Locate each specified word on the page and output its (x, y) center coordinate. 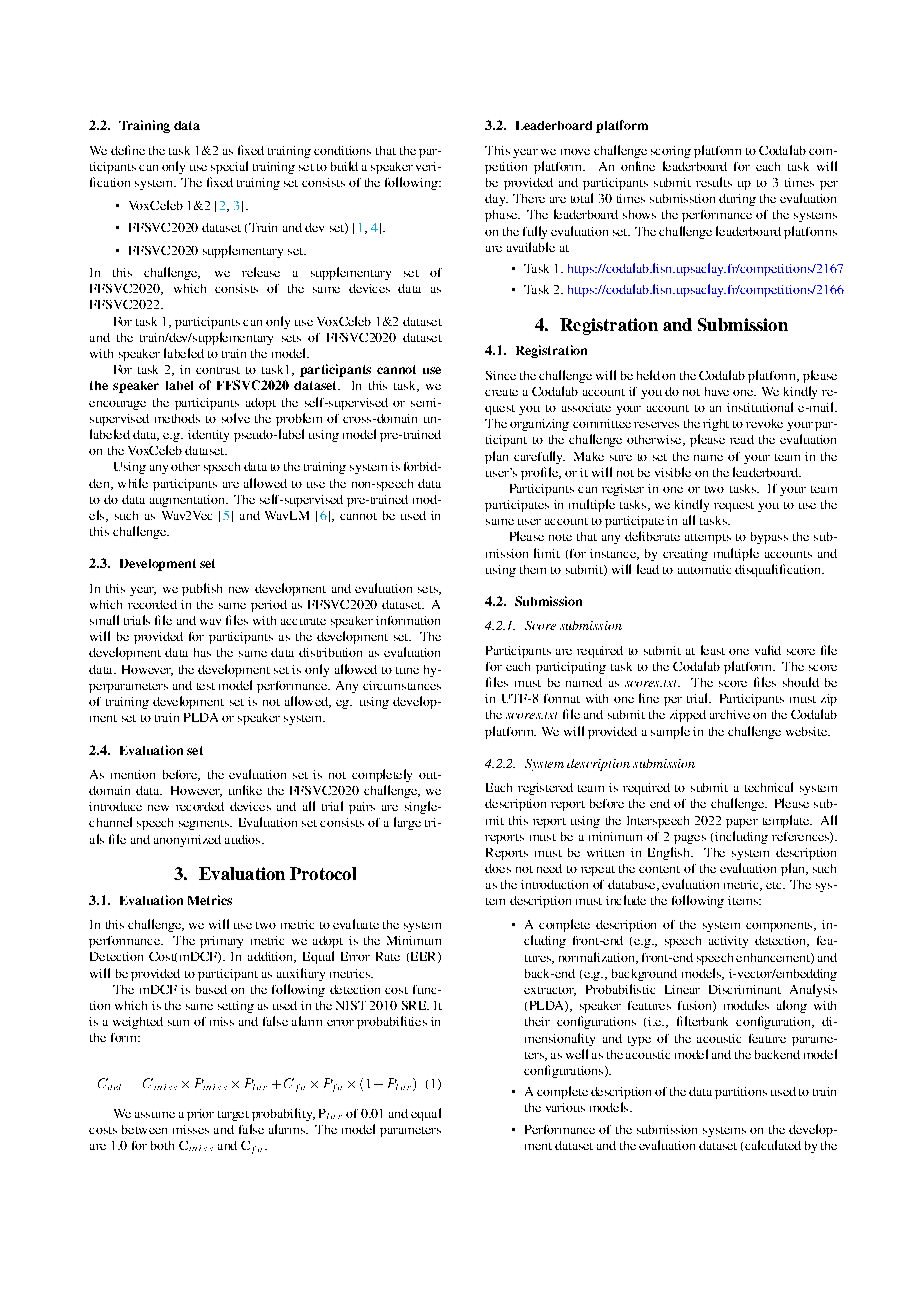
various (565, 1107)
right (716, 425)
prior (200, 1115)
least (713, 650)
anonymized (187, 841)
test (206, 686)
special (229, 167)
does (498, 868)
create (501, 392)
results (714, 182)
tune (407, 670)
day (496, 200)
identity (208, 436)
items (744, 900)
